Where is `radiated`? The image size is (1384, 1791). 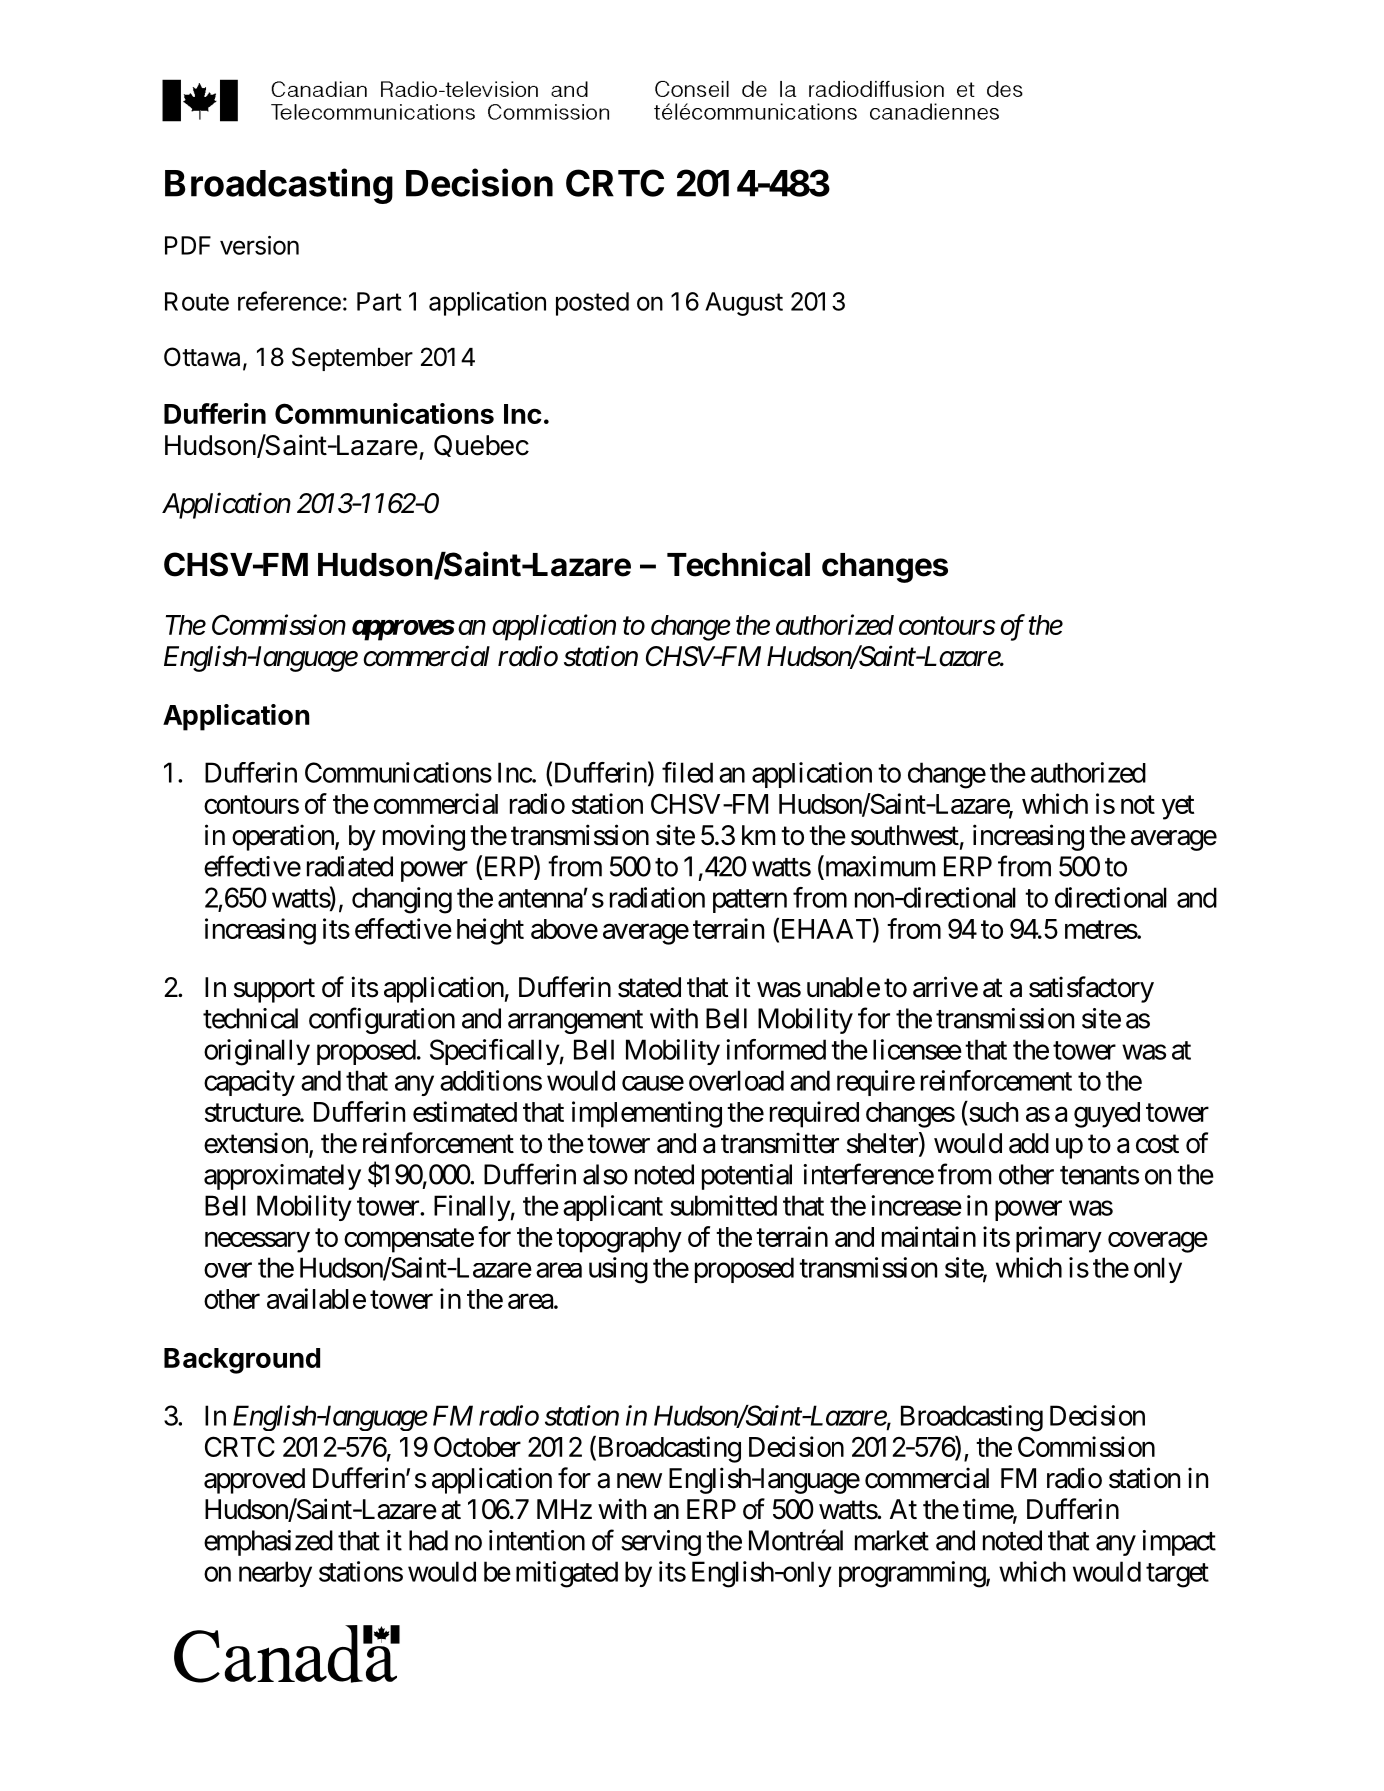
radiated is located at coordinates (350, 866).
